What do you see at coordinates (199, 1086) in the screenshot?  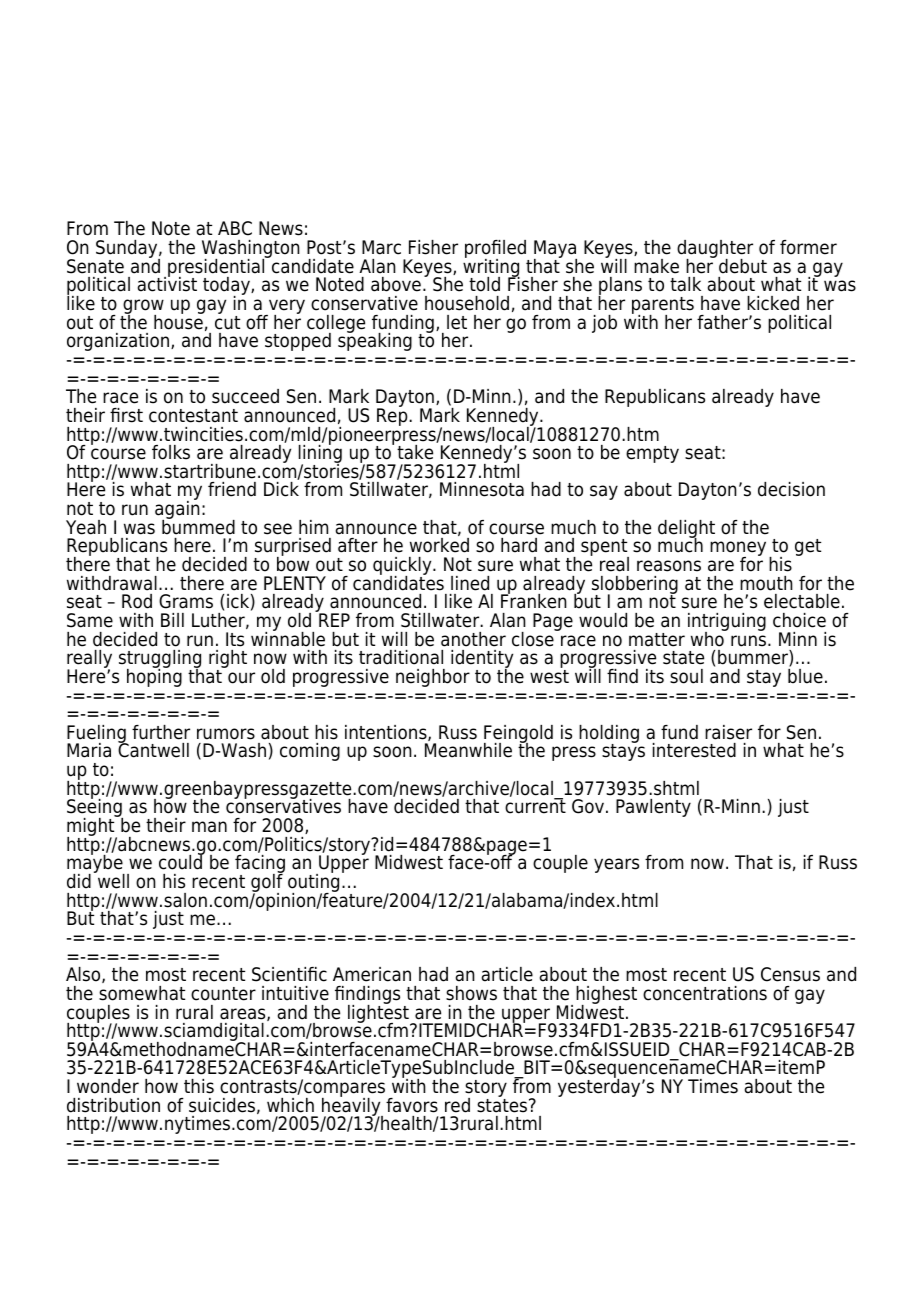 I see `this` at bounding box center [199, 1086].
